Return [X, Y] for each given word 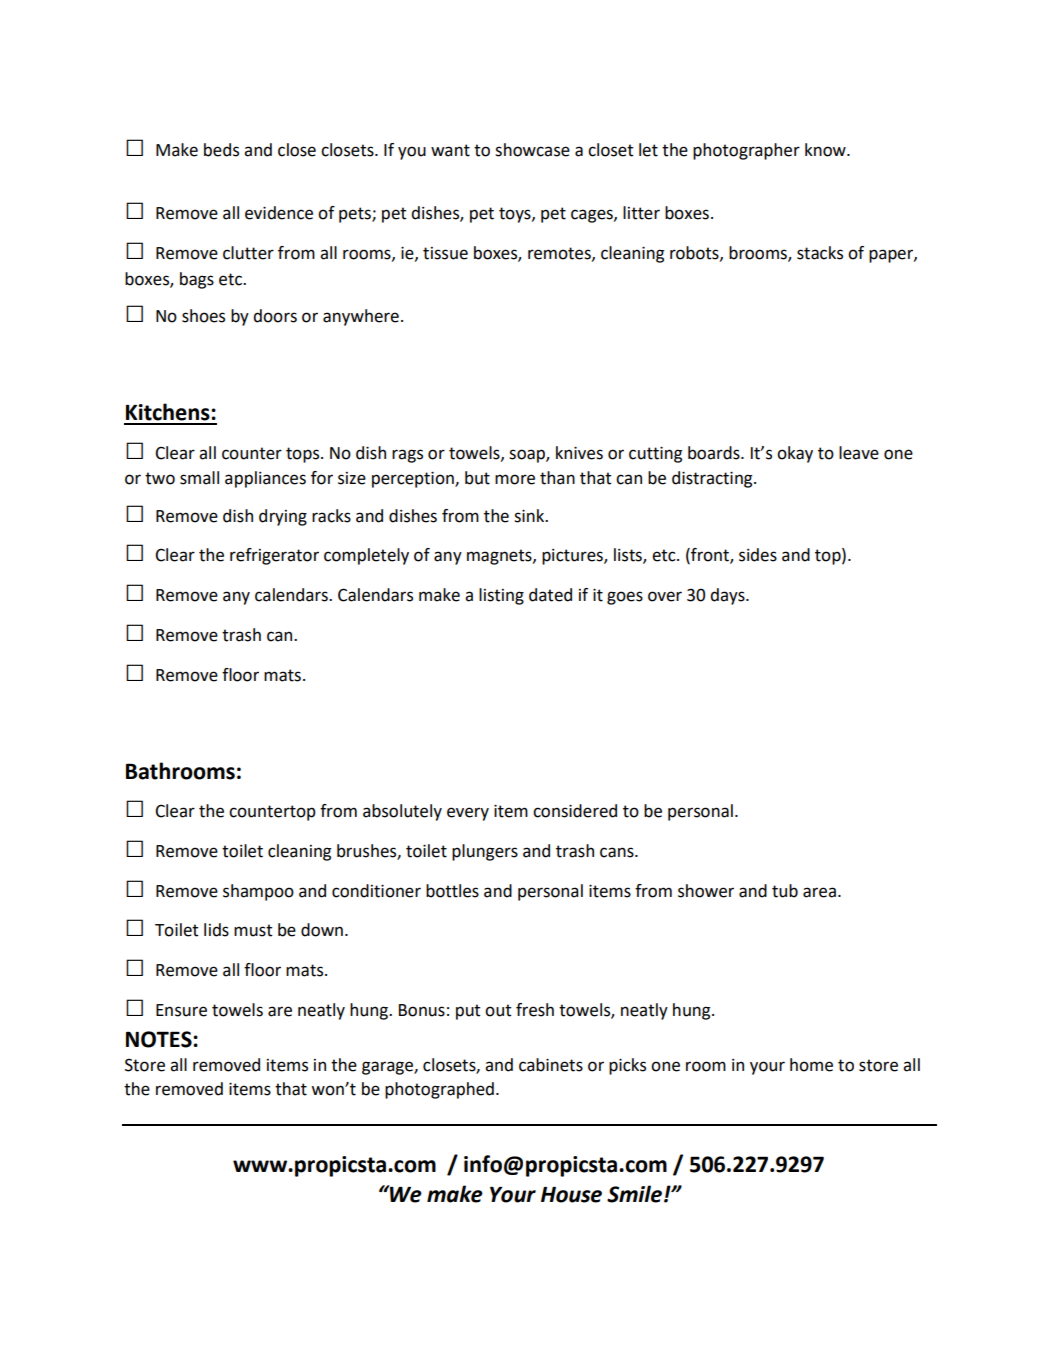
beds [221, 150]
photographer [746, 151]
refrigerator [274, 556]
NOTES [160, 1039]
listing [501, 596]
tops [304, 455]
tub [785, 891]
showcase [532, 150]
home [811, 1065]
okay [795, 454]
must [253, 930]
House [571, 1195]
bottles [452, 891]
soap [528, 456]
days [728, 596]
